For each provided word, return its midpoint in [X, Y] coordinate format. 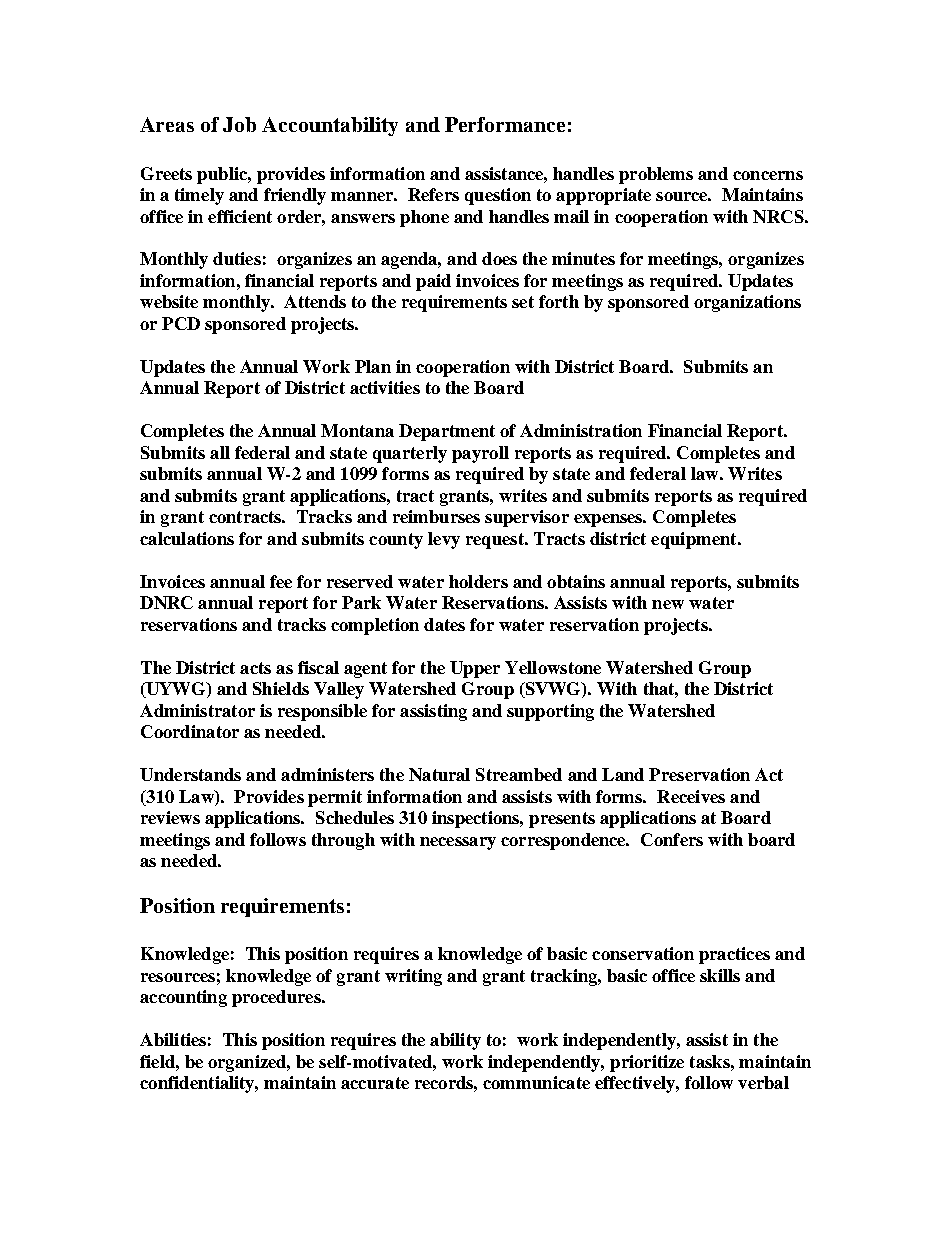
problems [656, 175]
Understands [190, 774]
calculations [187, 538]
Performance [505, 124]
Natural [439, 774]
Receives [691, 796]
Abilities [173, 1039]
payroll [480, 454]
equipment [695, 540]
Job [239, 124]
